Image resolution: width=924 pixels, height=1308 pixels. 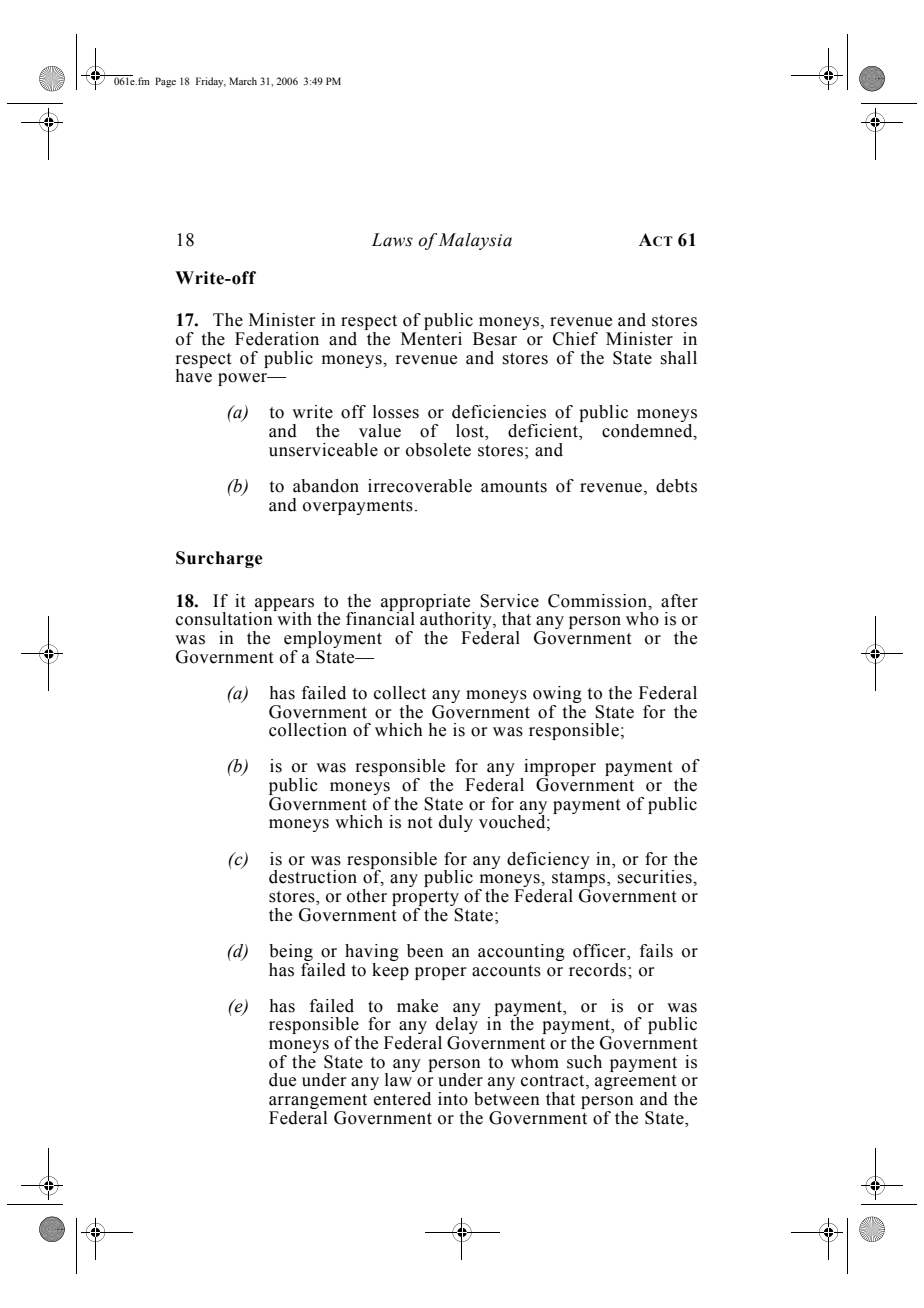 What do you see at coordinates (282, 1080) in the screenshot?
I see `due` at bounding box center [282, 1080].
